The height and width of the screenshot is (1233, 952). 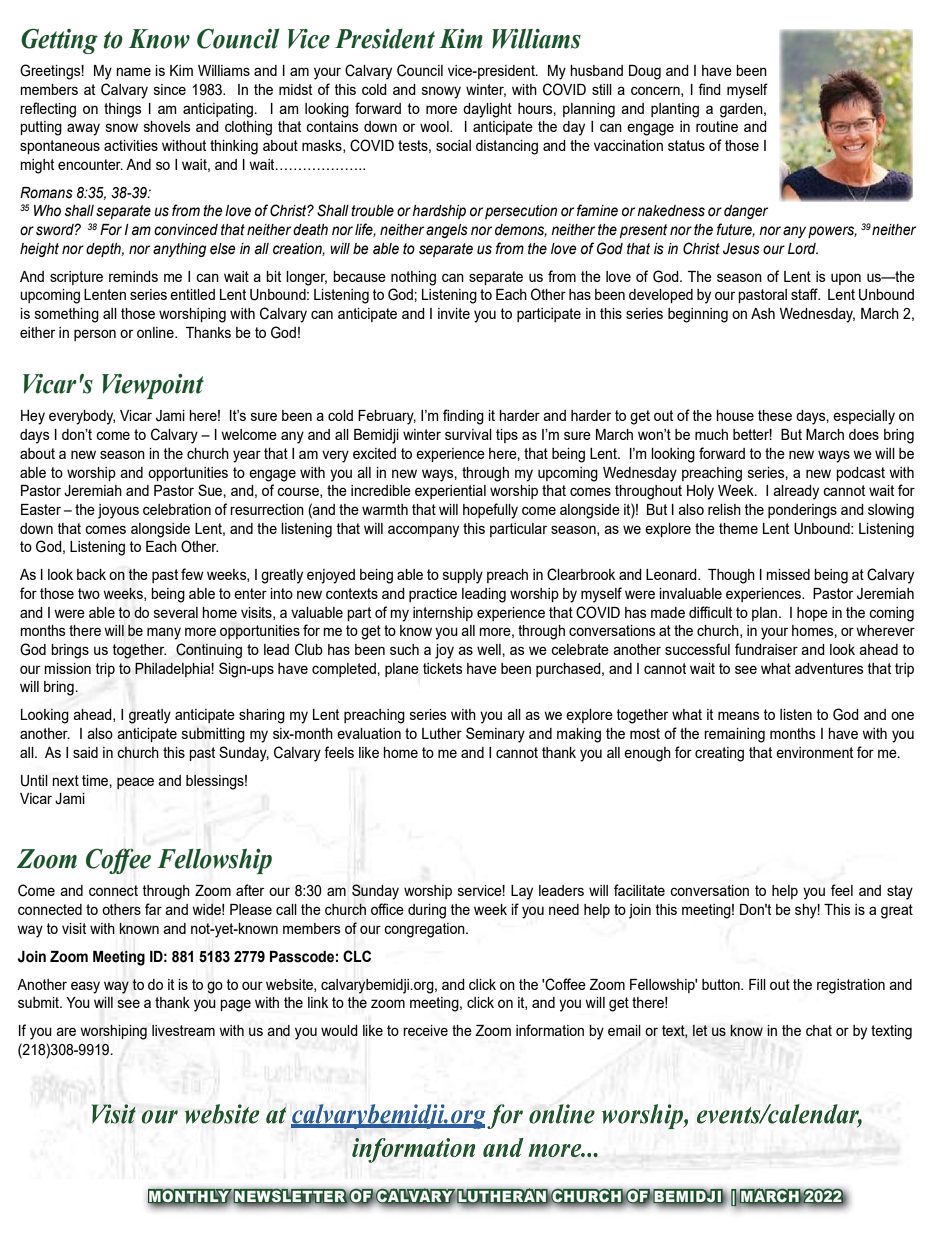 What do you see at coordinates (423, 531) in the screenshot?
I see `accompany` at bounding box center [423, 531].
